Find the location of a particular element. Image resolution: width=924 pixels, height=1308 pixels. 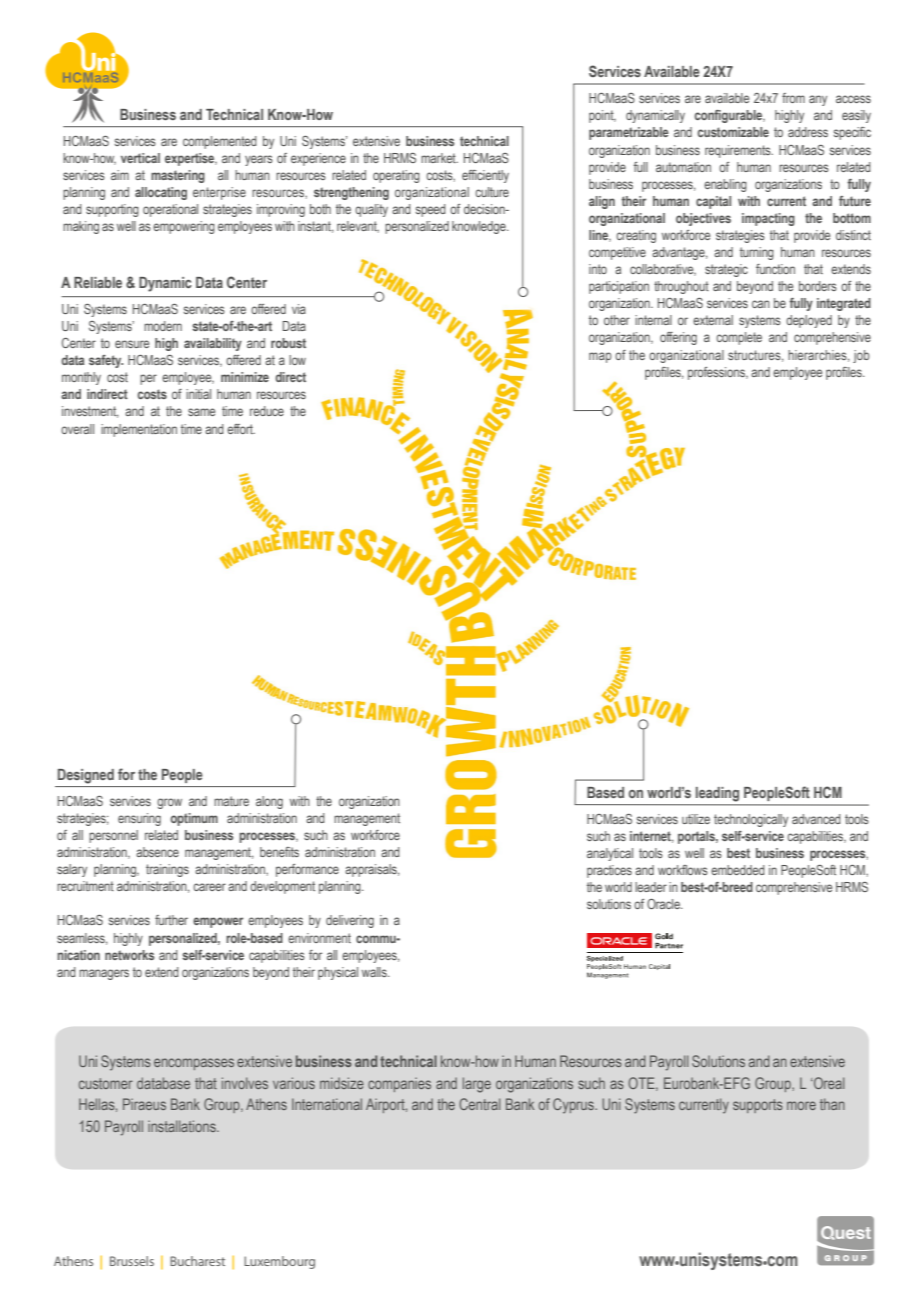

walls is located at coordinates (375, 972).
